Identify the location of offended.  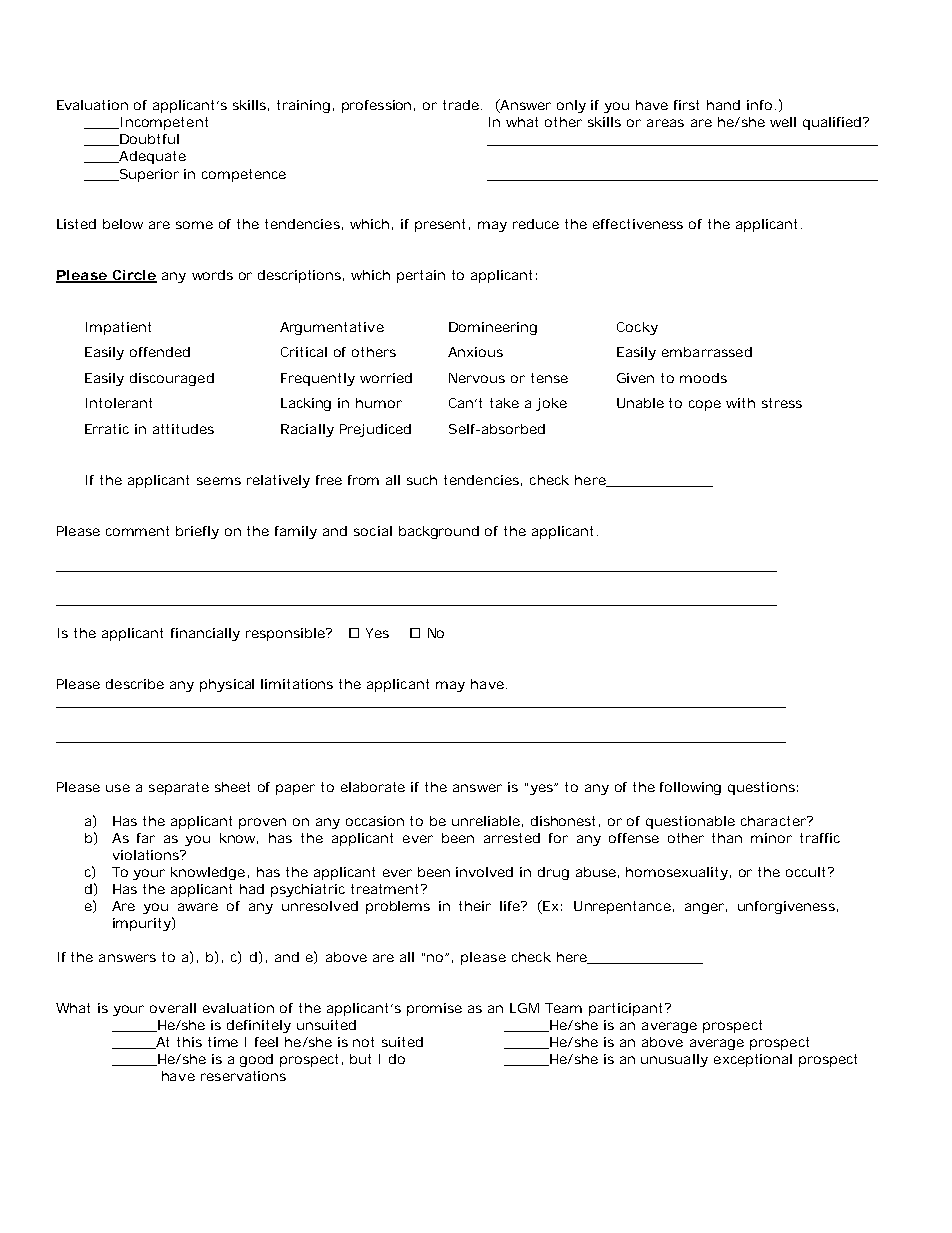
(160, 352).
